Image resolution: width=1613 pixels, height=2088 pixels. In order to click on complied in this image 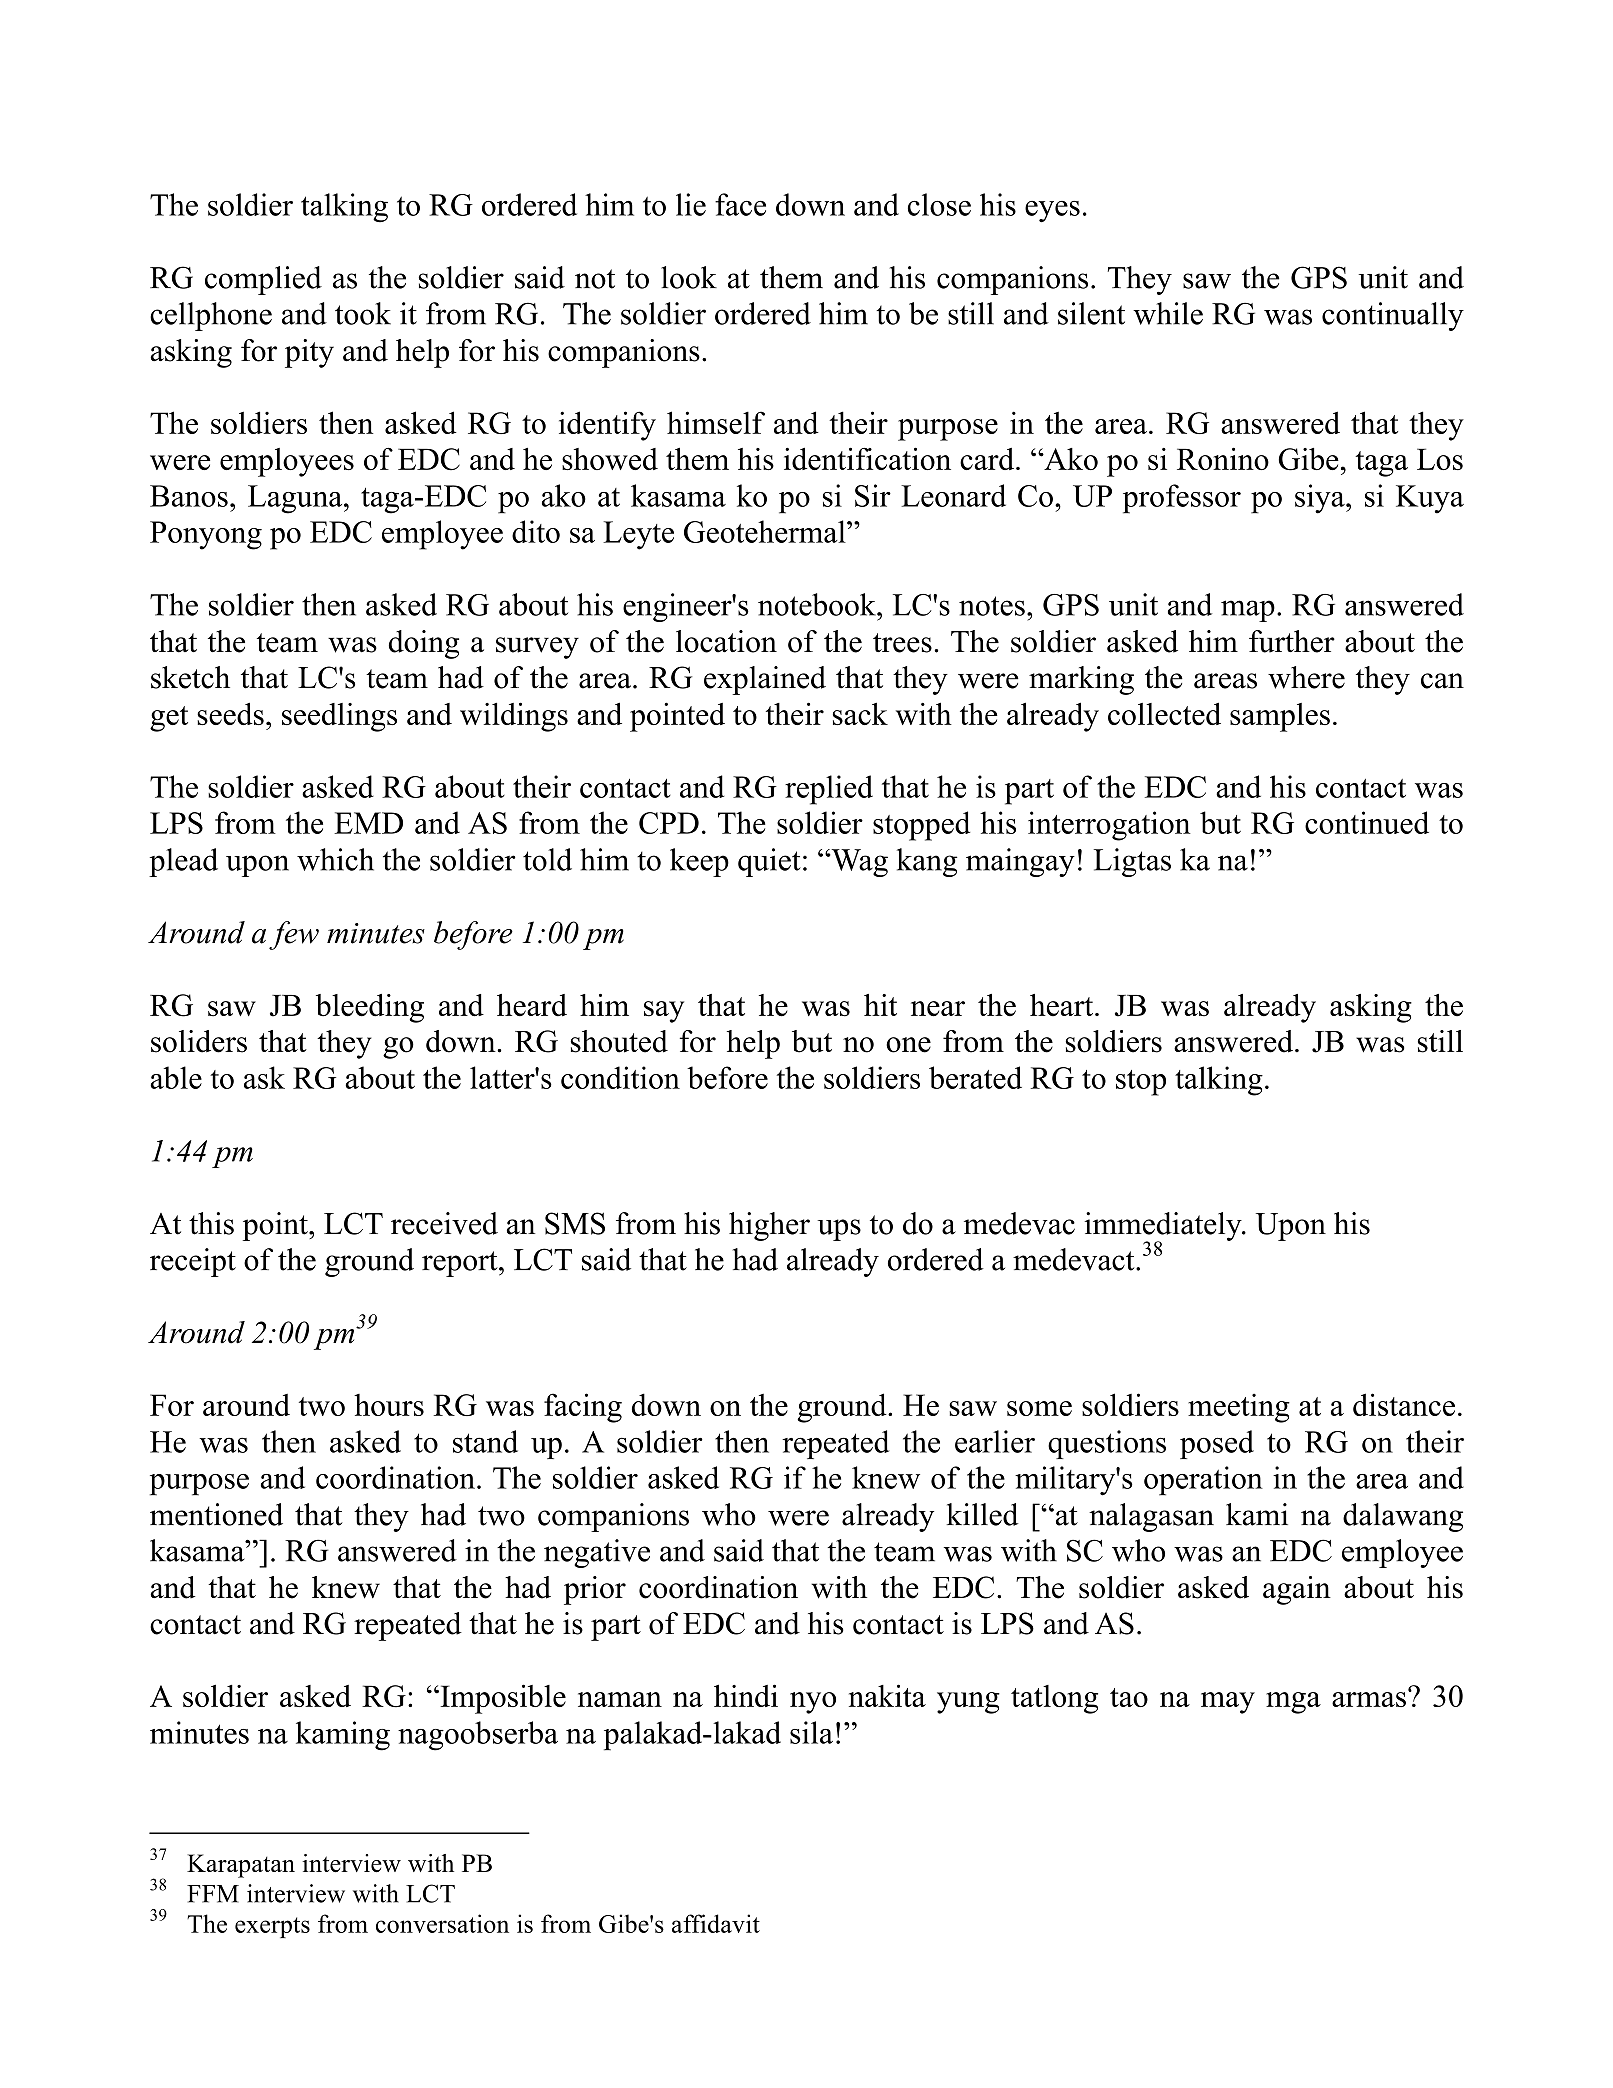, I will do `click(263, 280)`.
